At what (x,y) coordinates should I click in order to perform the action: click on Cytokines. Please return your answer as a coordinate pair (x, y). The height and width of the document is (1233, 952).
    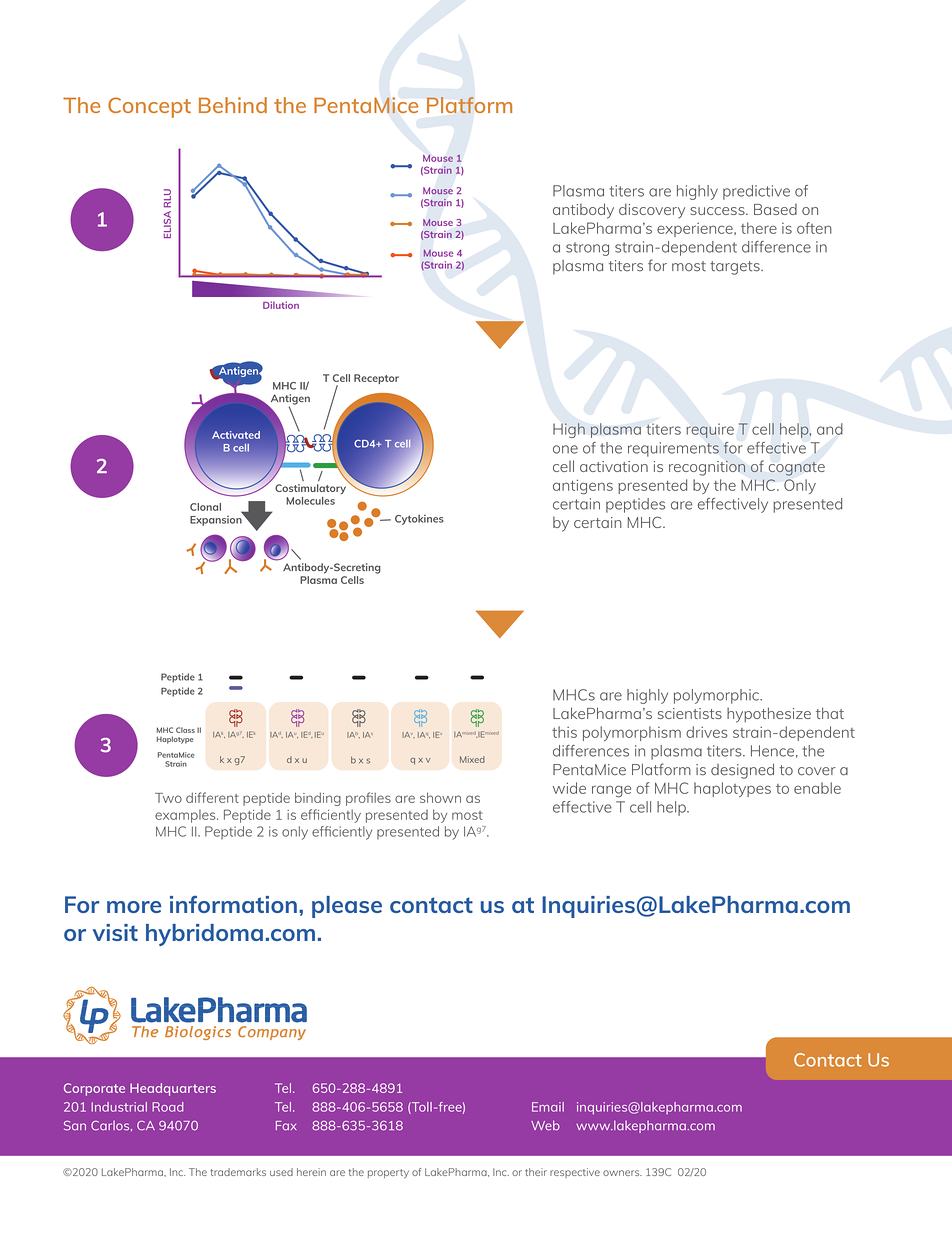
    Looking at the image, I should click on (419, 520).
